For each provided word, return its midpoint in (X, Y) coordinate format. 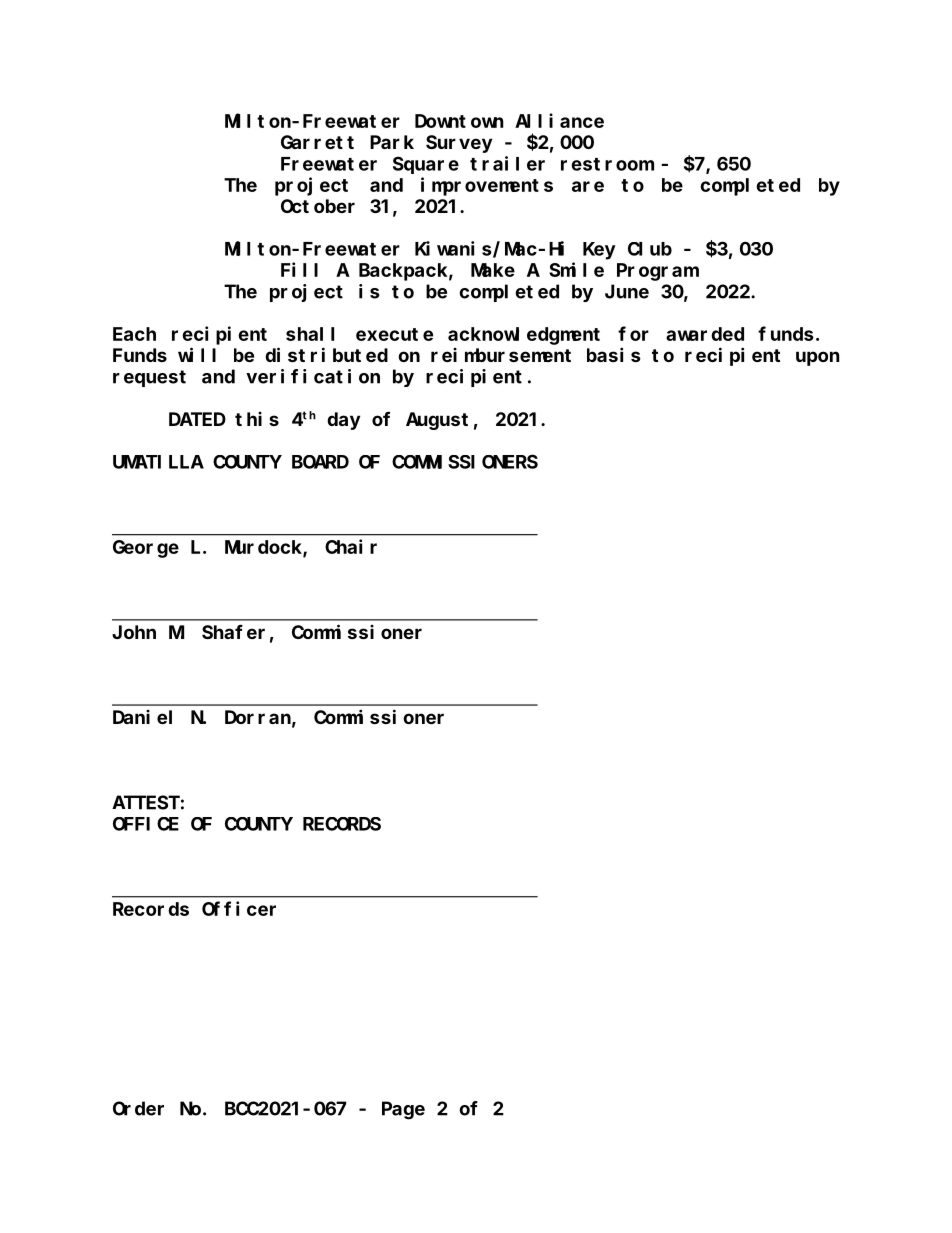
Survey (459, 144)
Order (138, 1108)
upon (818, 358)
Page (403, 1111)
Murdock (264, 548)
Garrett (317, 142)
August (437, 421)
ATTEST (146, 803)
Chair (351, 546)
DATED (197, 419)
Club (650, 249)
